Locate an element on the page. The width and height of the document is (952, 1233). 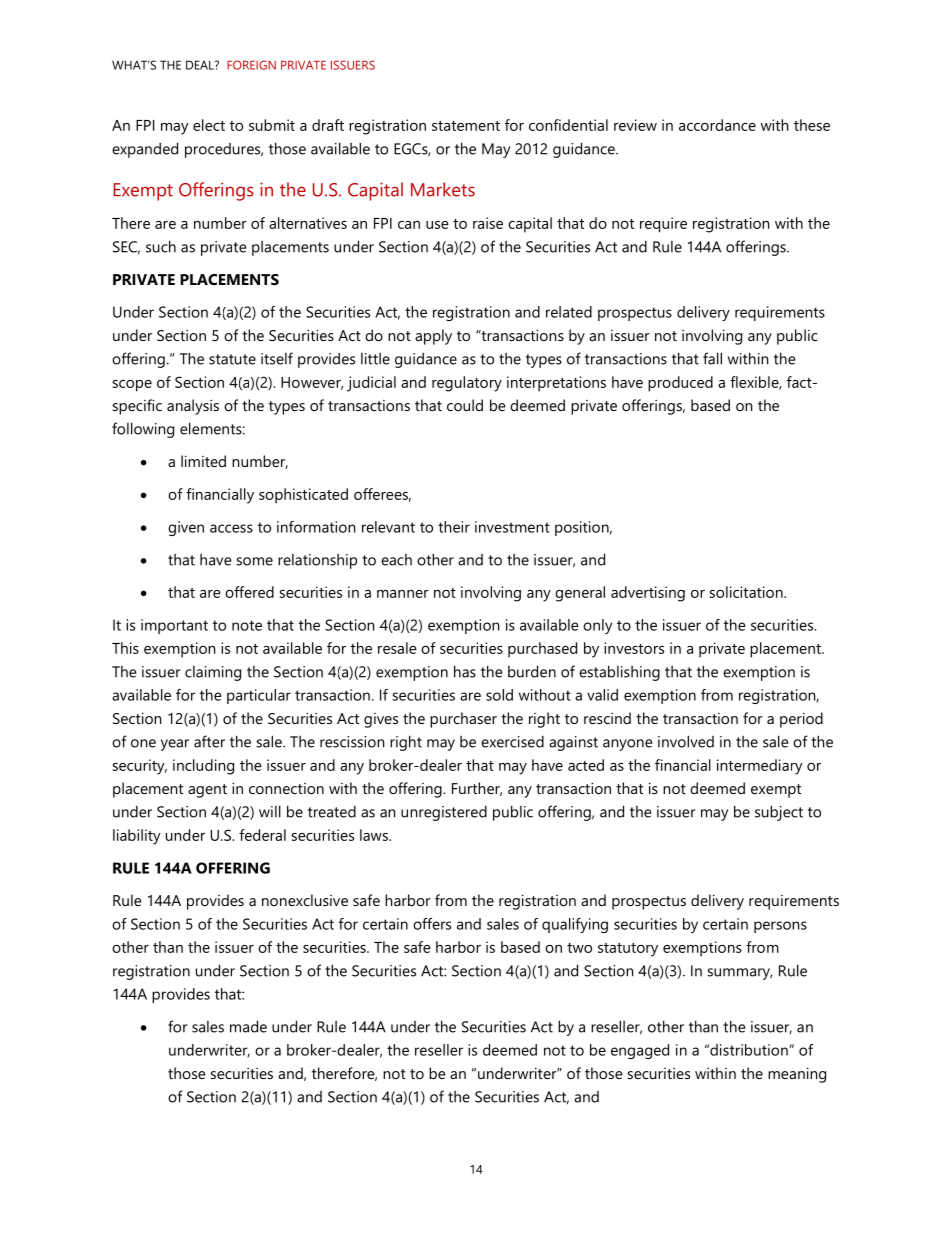
some is located at coordinates (254, 561).
